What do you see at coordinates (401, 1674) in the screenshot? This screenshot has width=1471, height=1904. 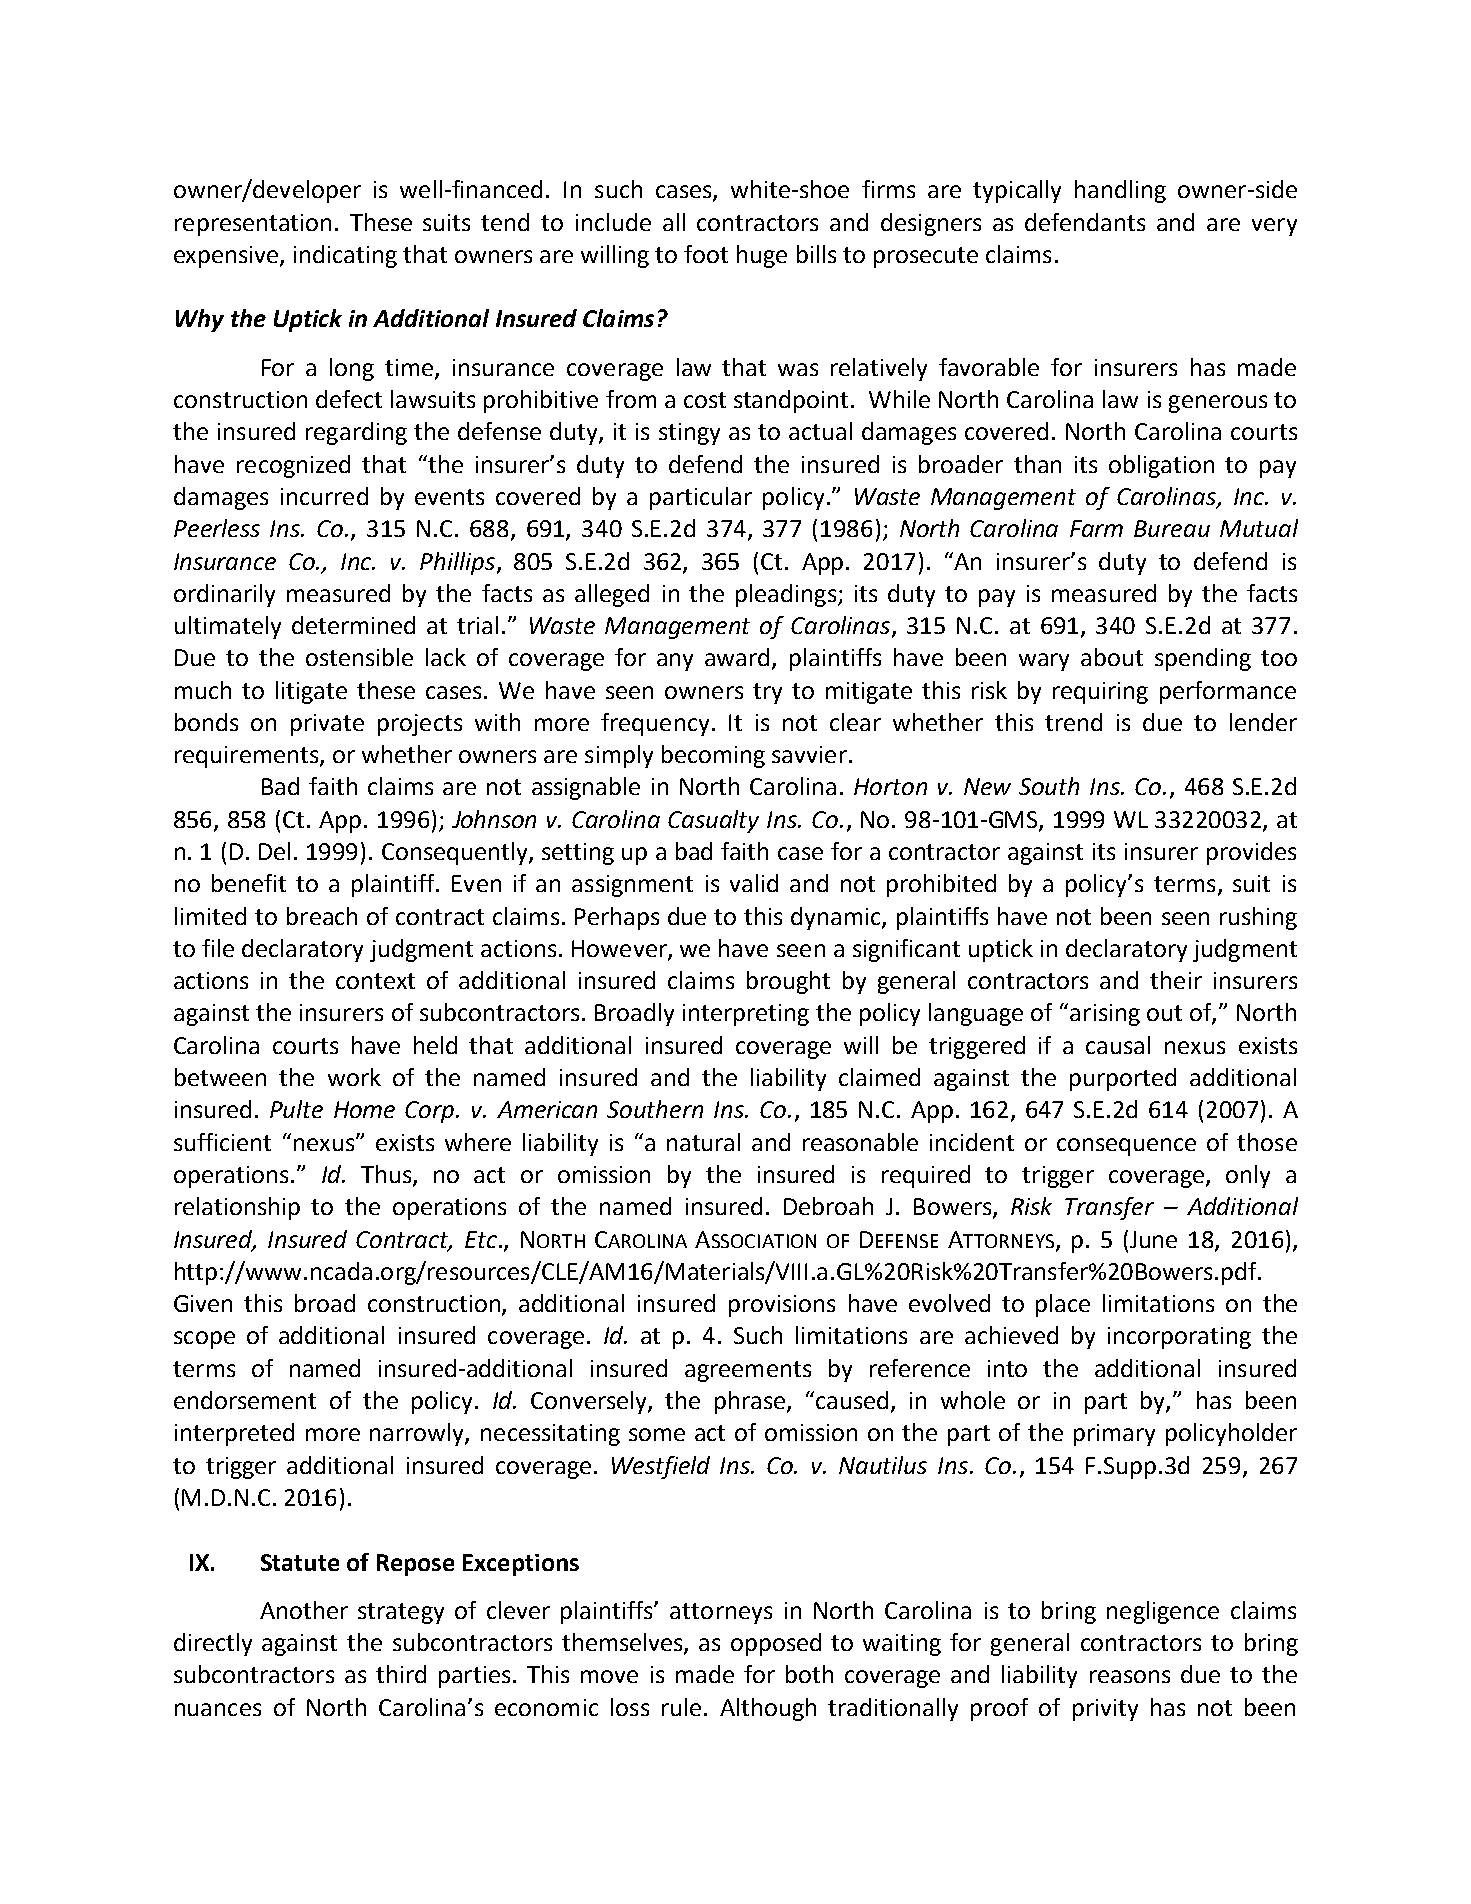 I see `third` at bounding box center [401, 1674].
